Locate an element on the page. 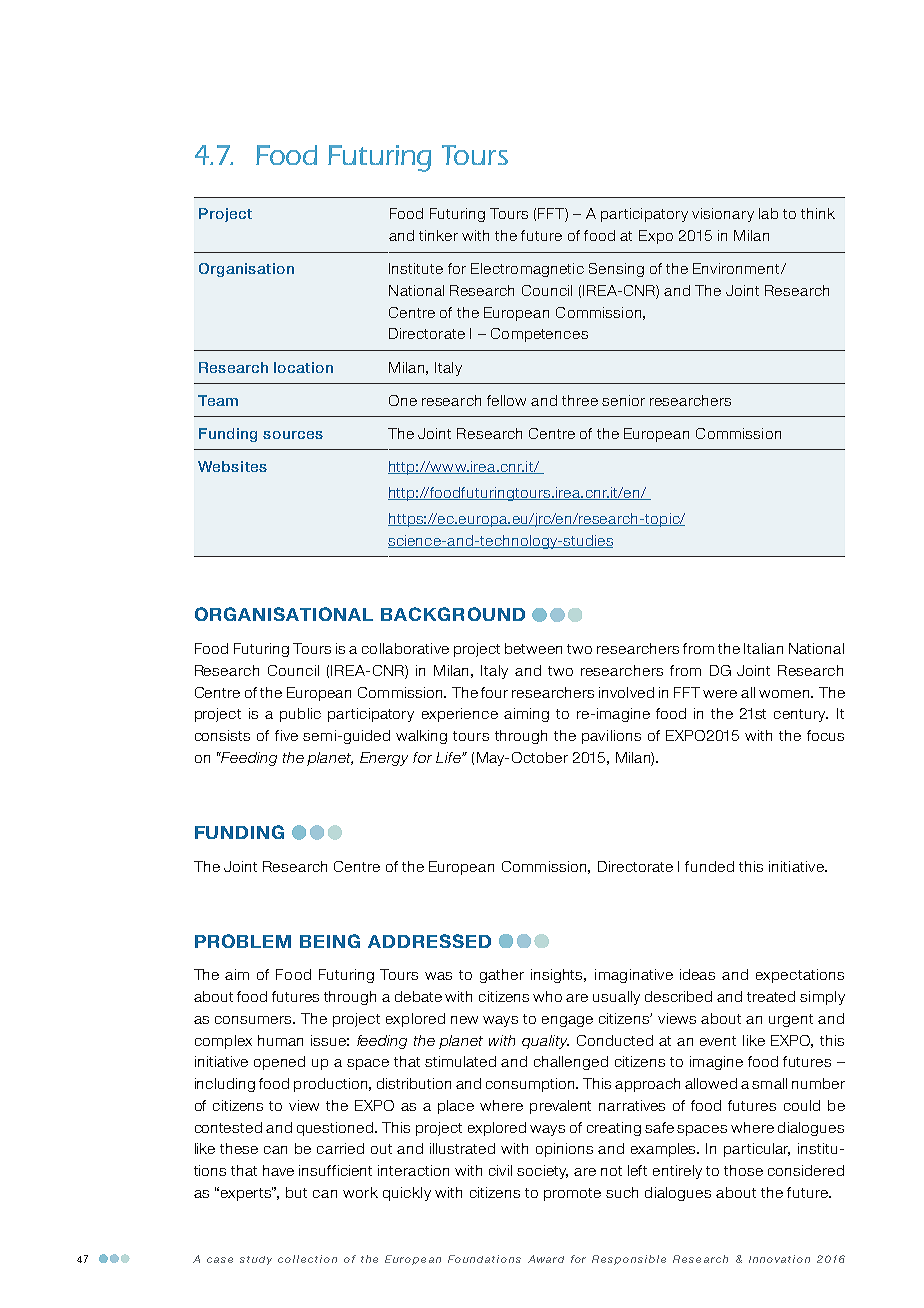 The height and width of the image is (1308, 924). tinker is located at coordinates (438, 235).
